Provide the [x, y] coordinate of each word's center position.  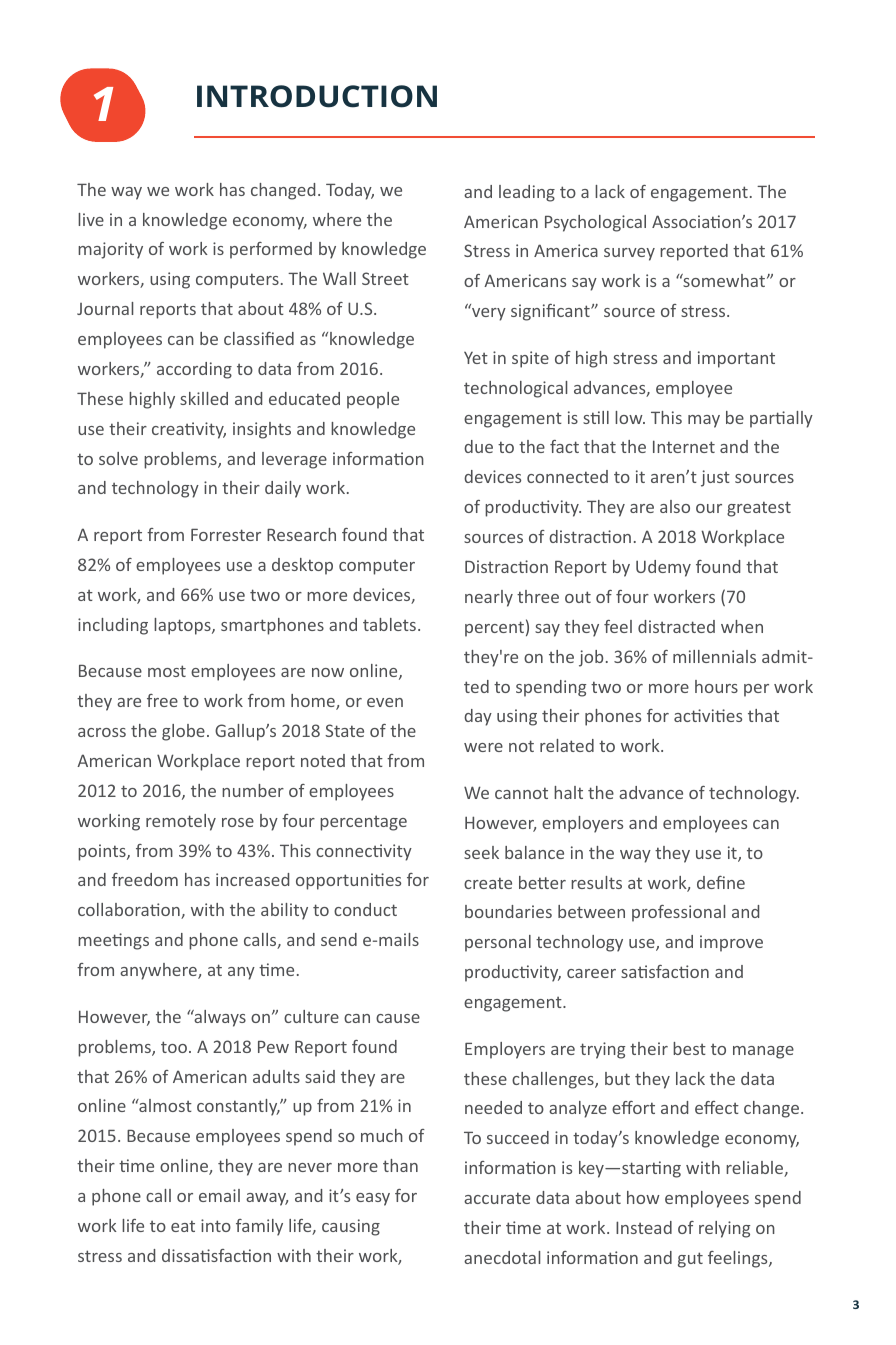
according [194, 370]
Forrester [226, 535]
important [736, 359]
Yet [476, 357]
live [91, 219]
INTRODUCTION [317, 96]
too [174, 1047]
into [216, 1225]
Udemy [663, 568]
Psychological [595, 223]
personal [498, 943]
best [689, 1048]
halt [568, 792]
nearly [489, 598]
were [483, 747]
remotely [181, 822]
